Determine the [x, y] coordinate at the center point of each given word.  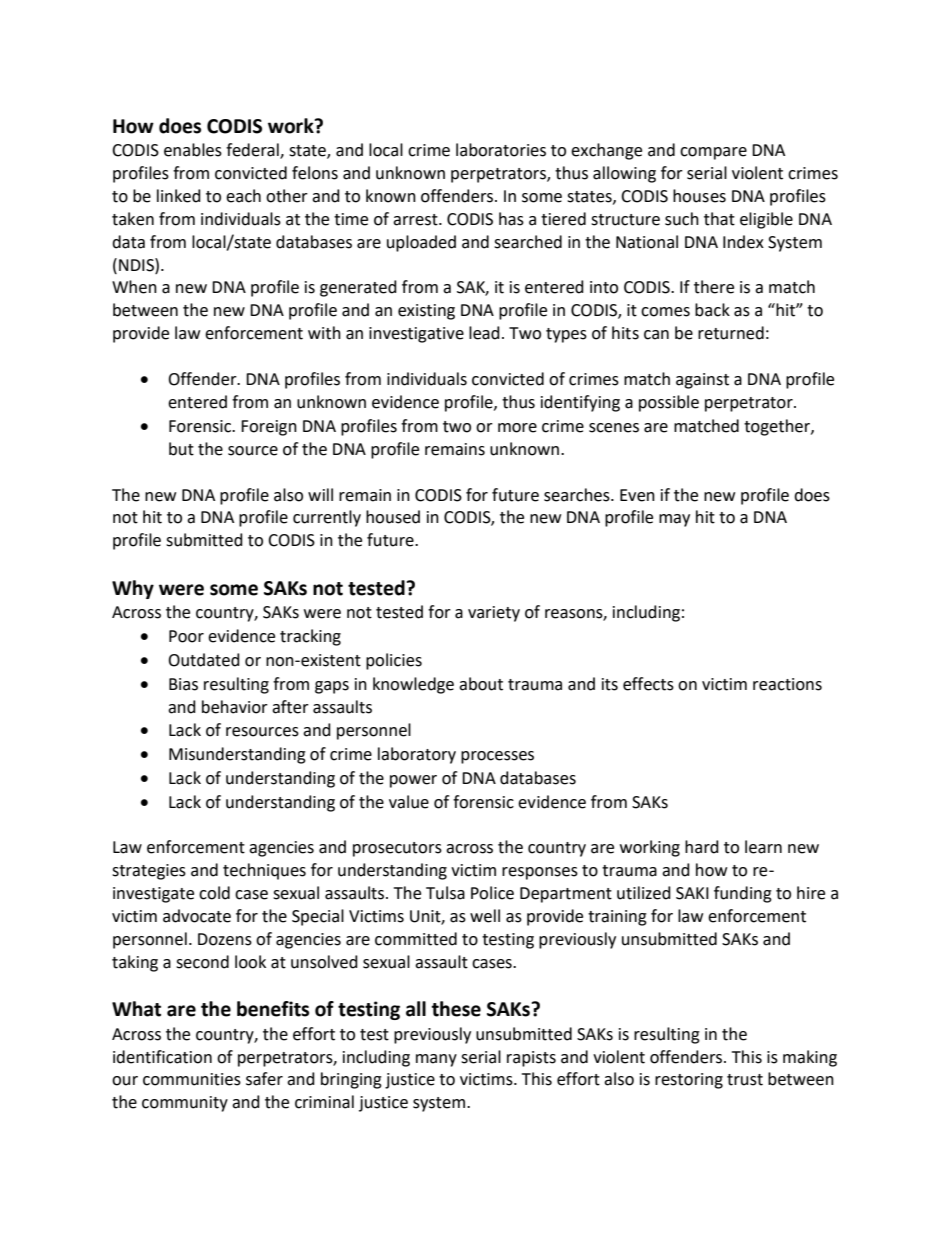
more [517, 428]
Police [492, 893]
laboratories [501, 150]
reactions [787, 684]
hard [702, 847]
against [702, 381]
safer [264, 1079]
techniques [264, 871]
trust [745, 1080]
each [243, 196]
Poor [186, 636]
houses [699, 196]
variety [494, 614]
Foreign [269, 428]
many [436, 1060]
